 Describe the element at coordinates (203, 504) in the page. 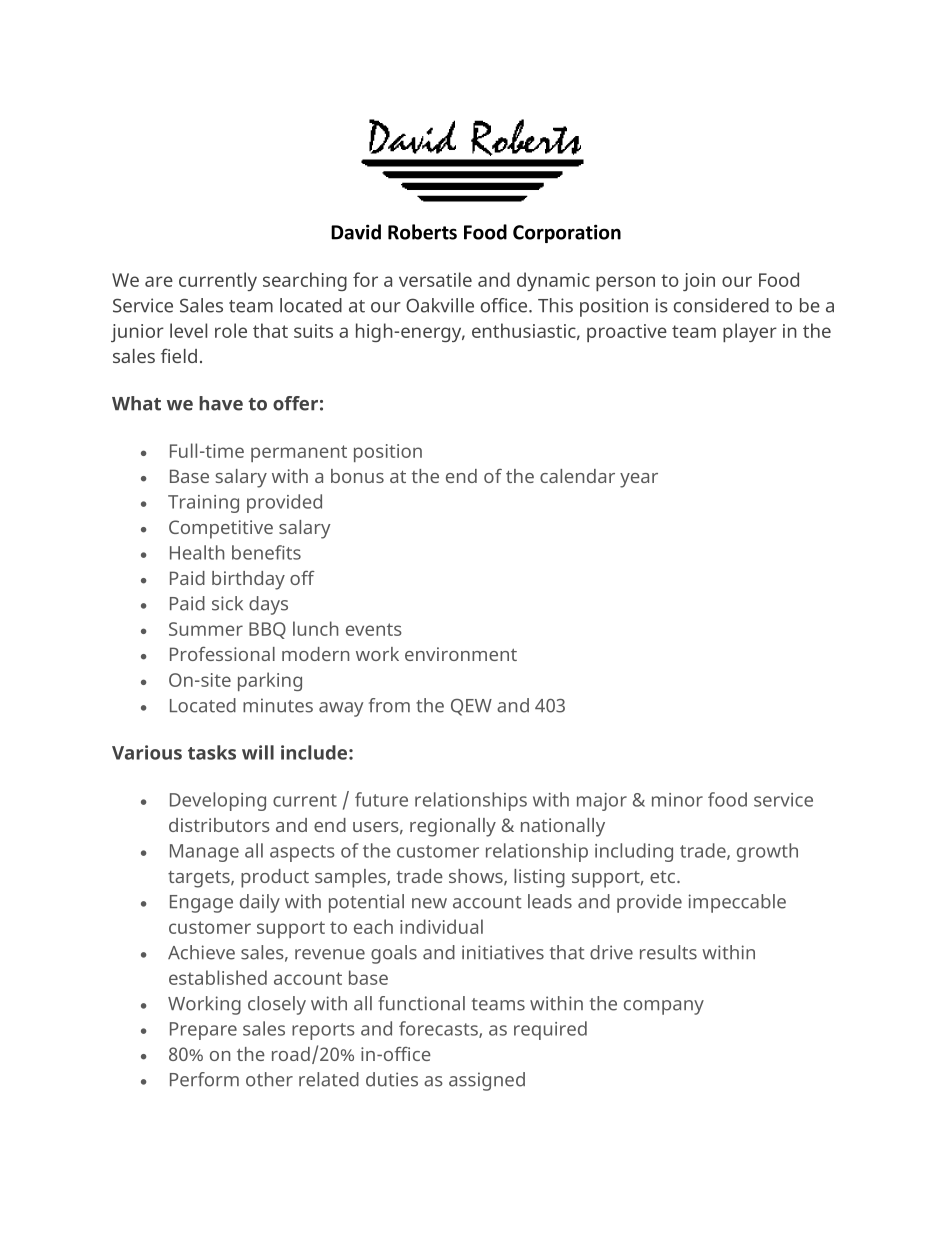

I see `Training` at that location.
